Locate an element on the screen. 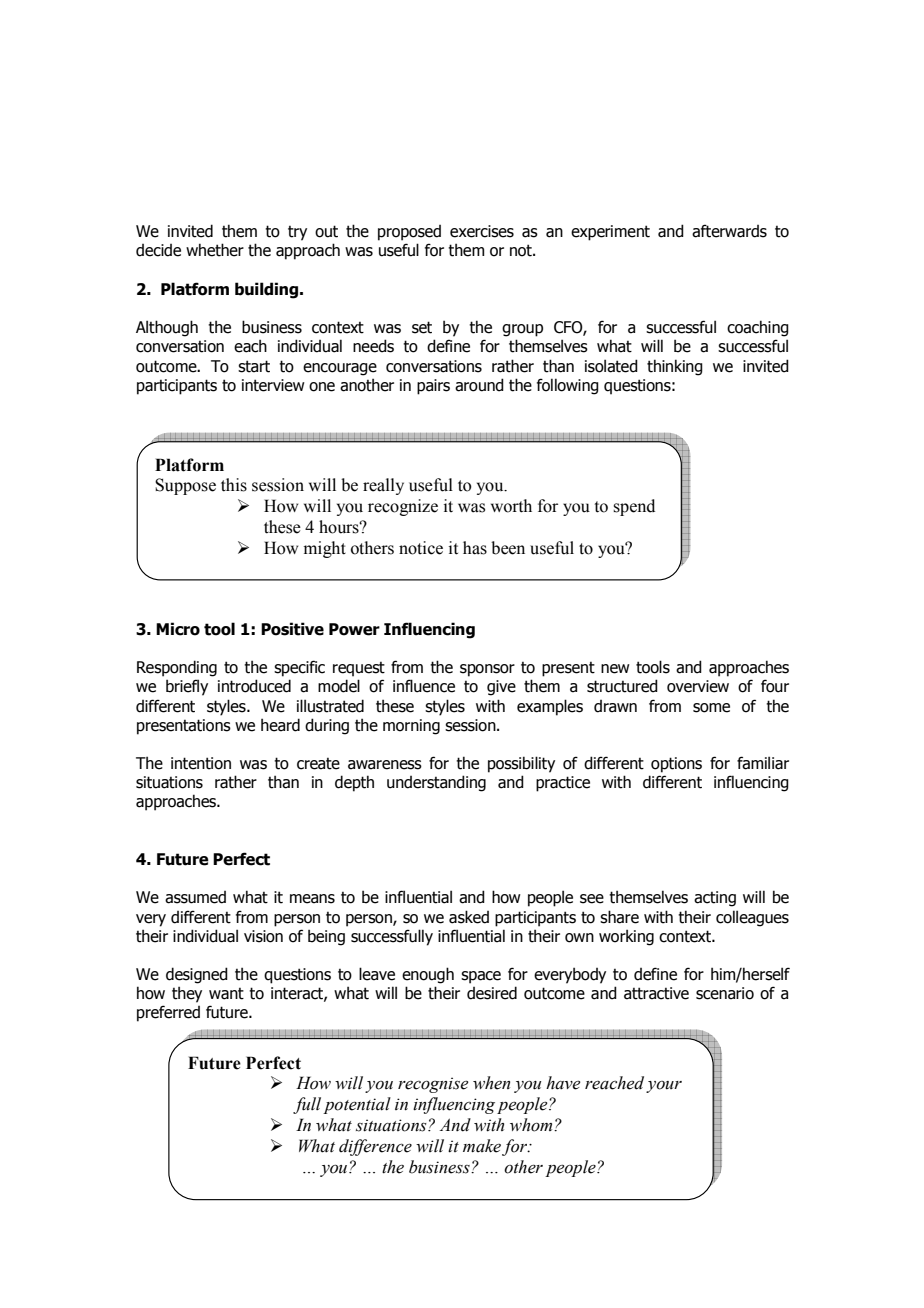 The height and width of the screenshot is (1308, 924). understanding is located at coordinates (436, 783).
